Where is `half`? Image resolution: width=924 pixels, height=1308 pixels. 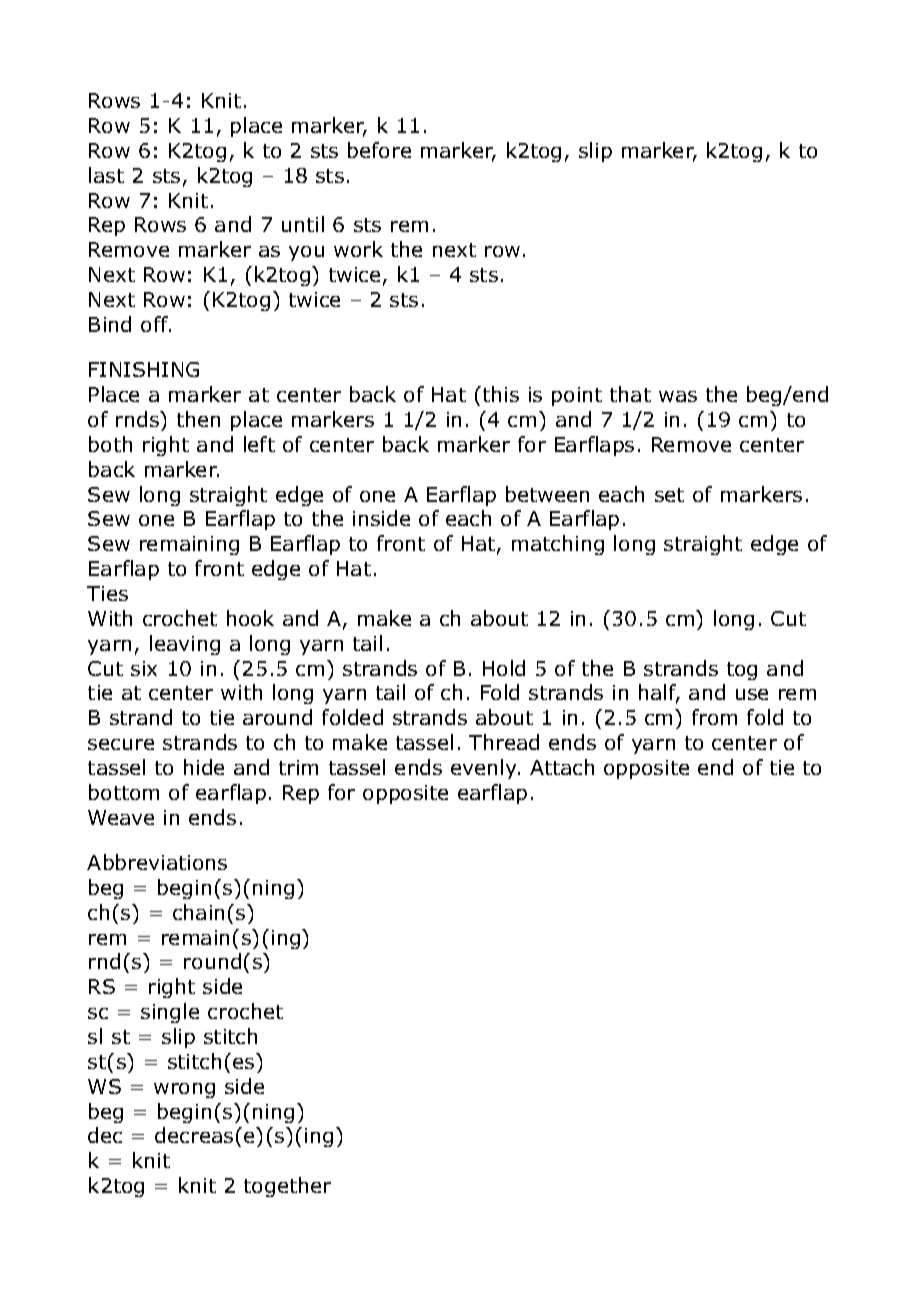
half is located at coordinates (659, 694).
